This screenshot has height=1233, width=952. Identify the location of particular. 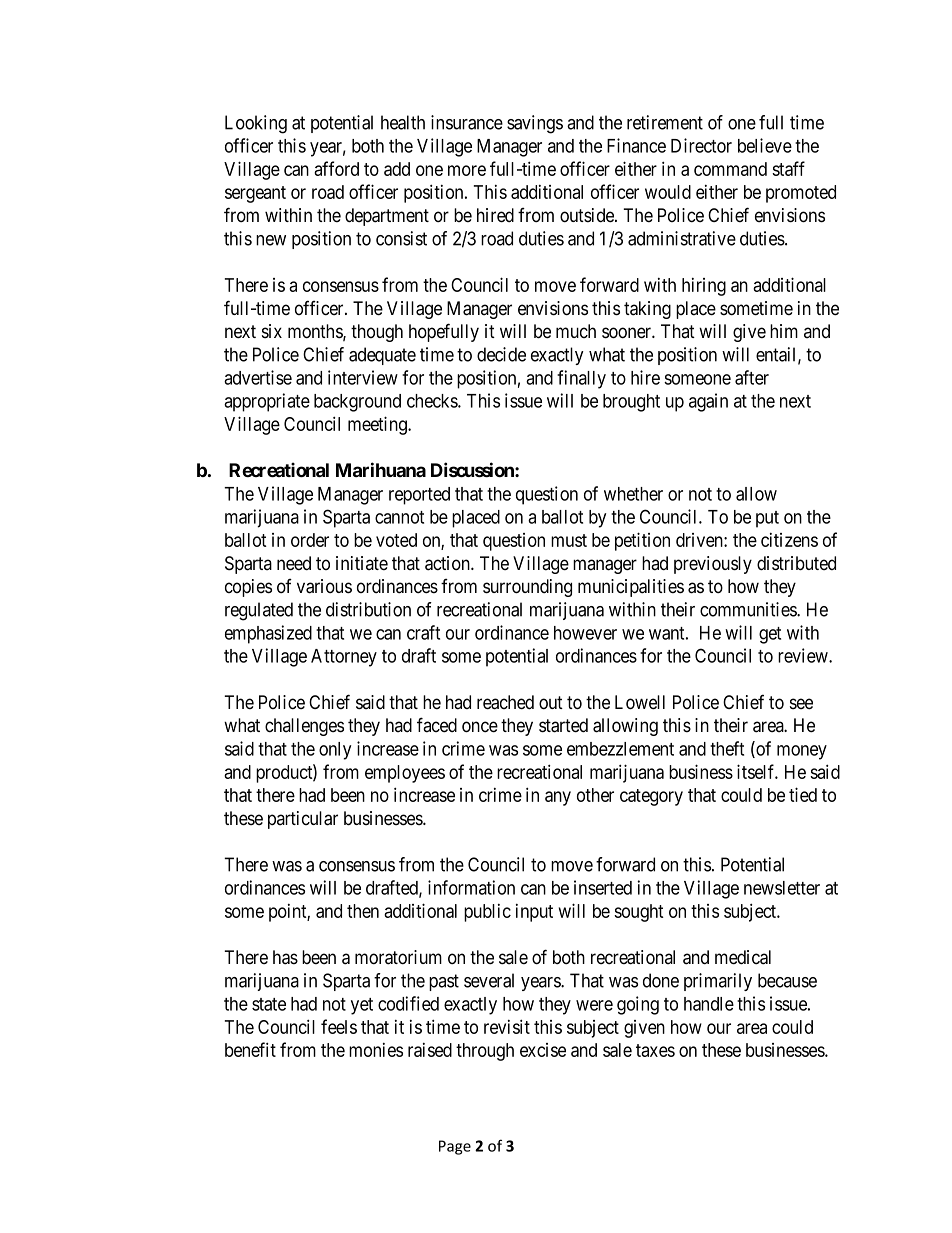
(303, 820).
